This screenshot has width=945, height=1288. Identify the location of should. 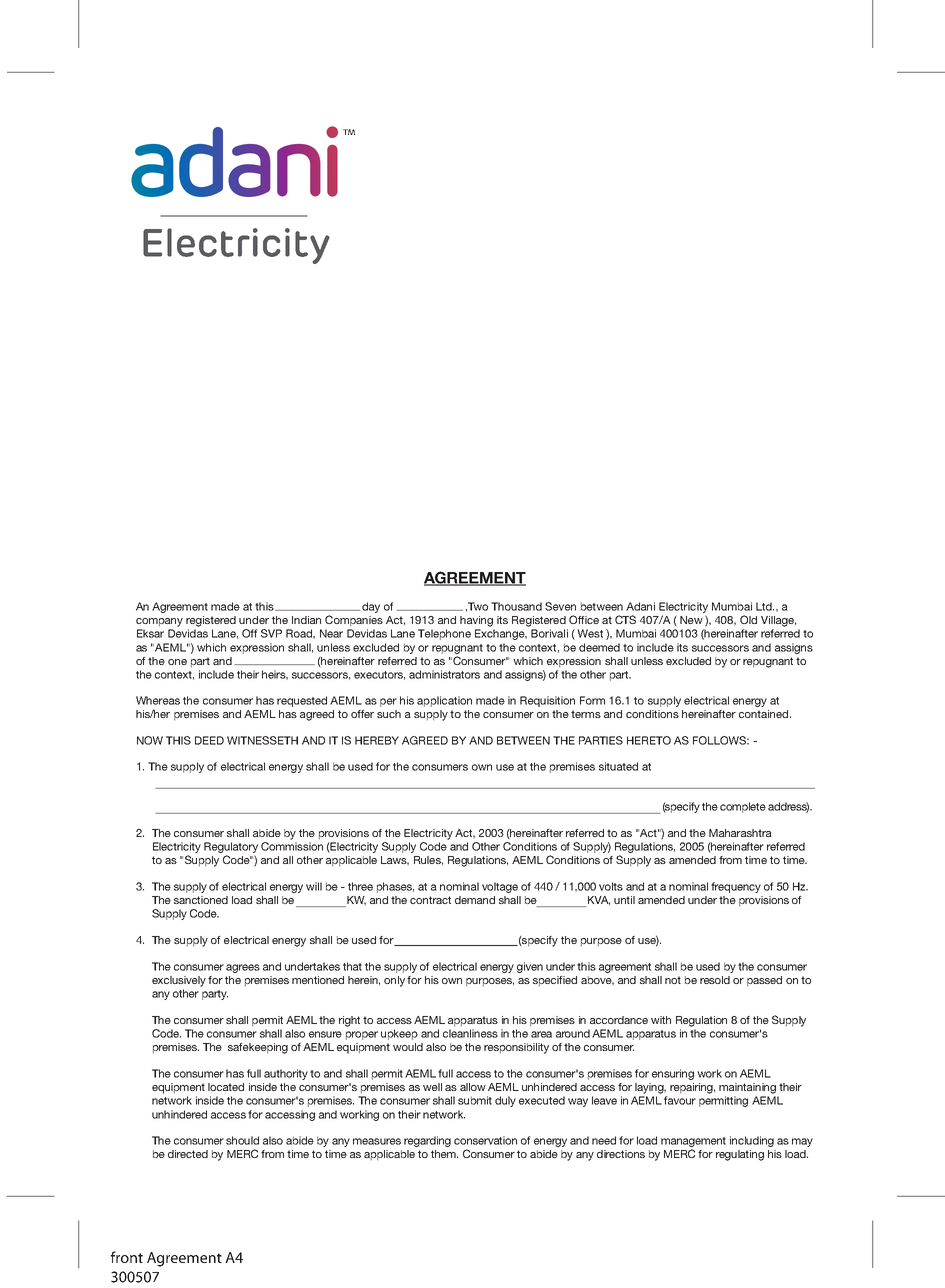
(242, 1140).
